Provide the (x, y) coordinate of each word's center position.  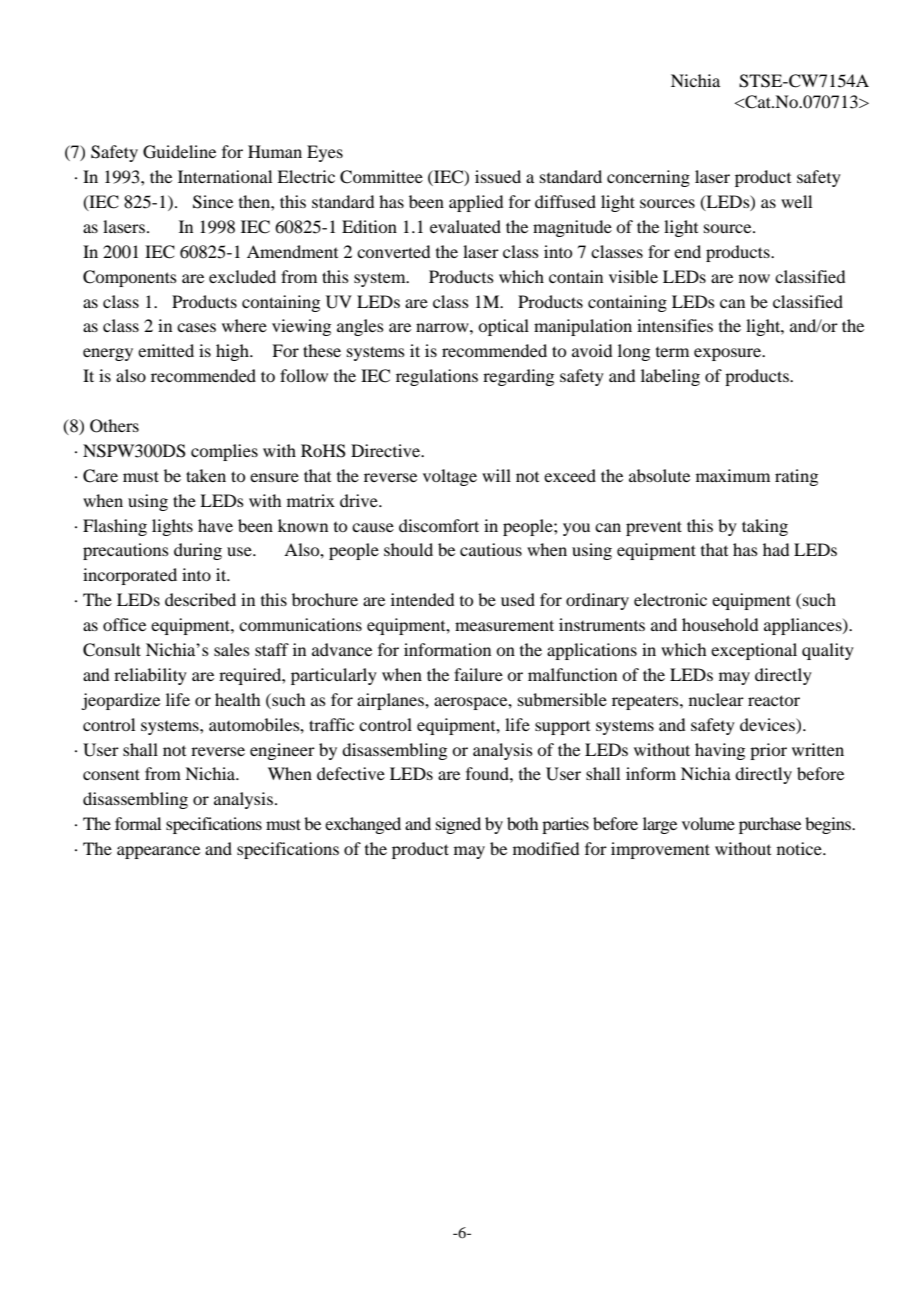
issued (498, 176)
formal (138, 823)
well (796, 201)
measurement (504, 625)
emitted (166, 350)
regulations (437, 377)
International (225, 176)
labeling (670, 377)
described (200, 599)
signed (458, 825)
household (720, 624)
